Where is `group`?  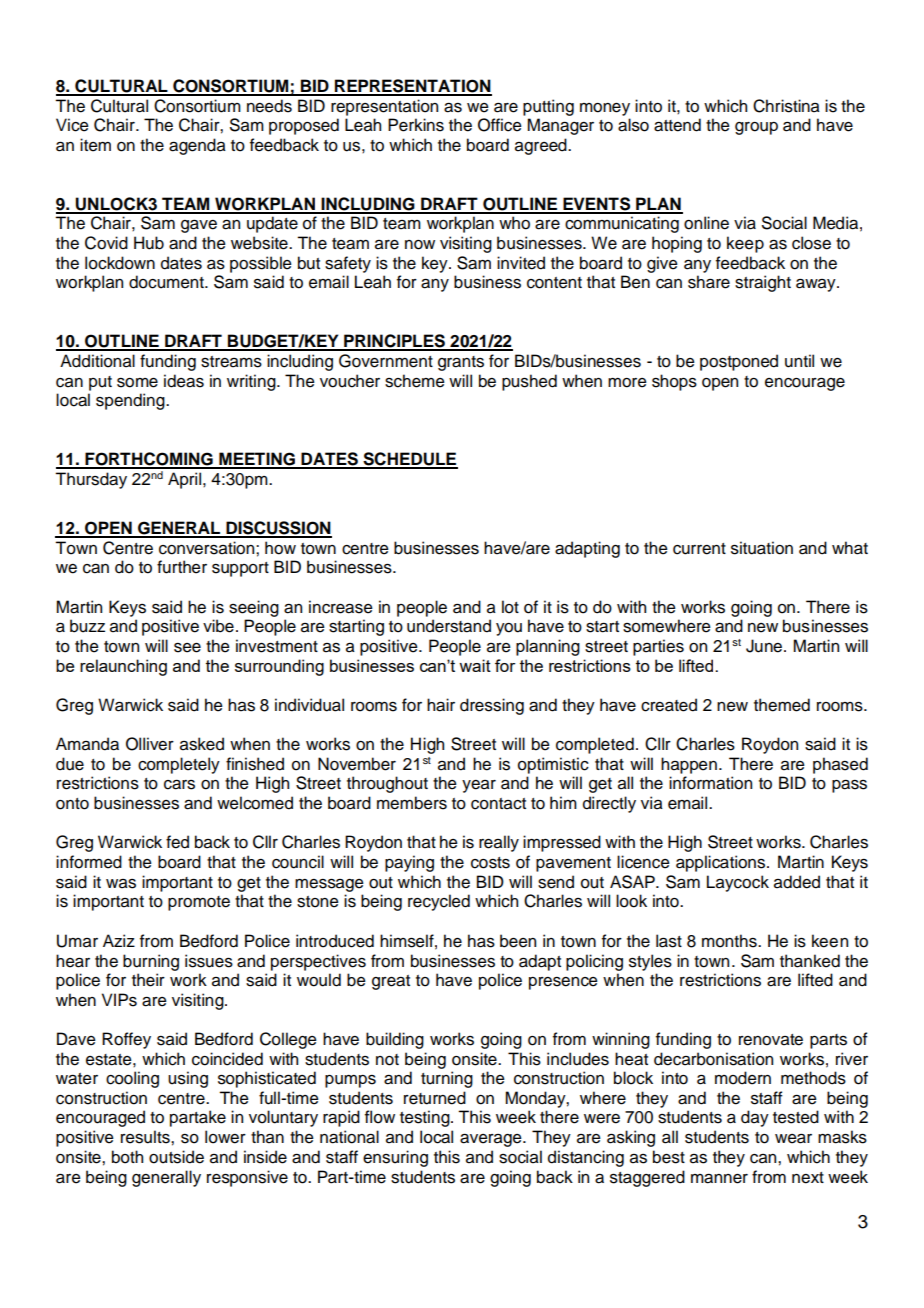 group is located at coordinates (756, 128).
